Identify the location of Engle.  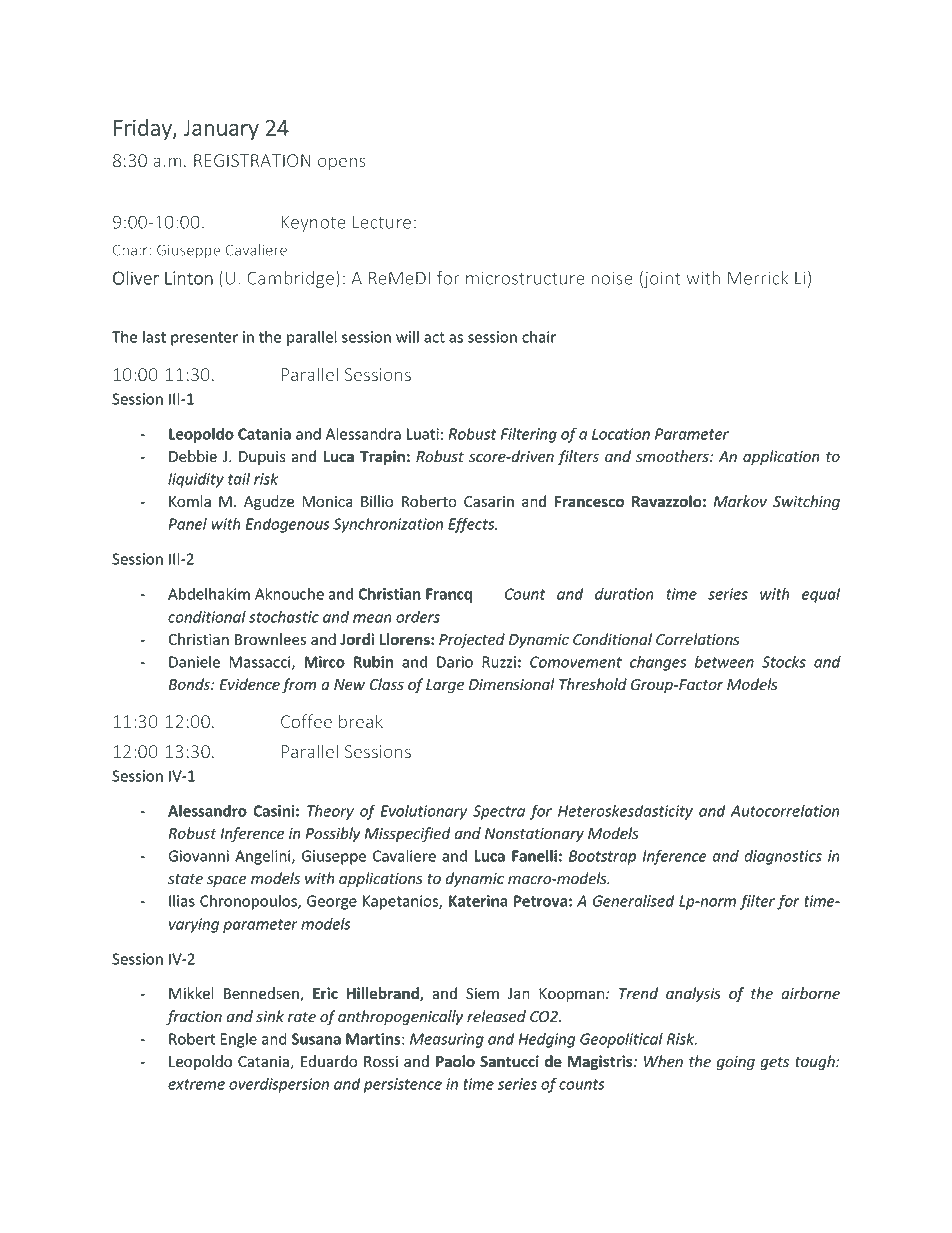
(238, 1040).
